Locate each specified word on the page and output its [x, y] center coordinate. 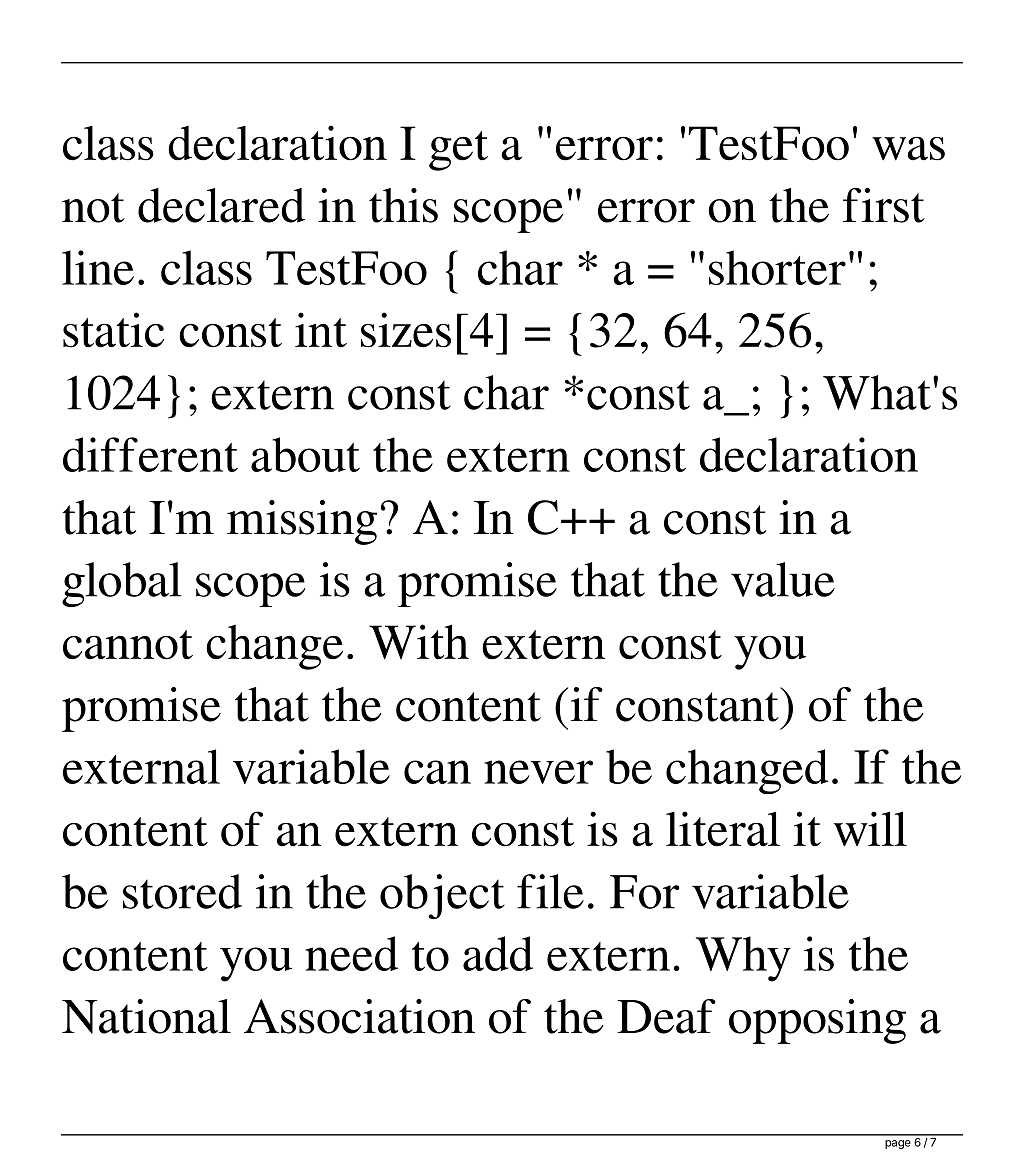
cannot [128, 645]
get [458, 151]
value [783, 579]
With [419, 642]
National [146, 1016]
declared [221, 205]
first [884, 205]
